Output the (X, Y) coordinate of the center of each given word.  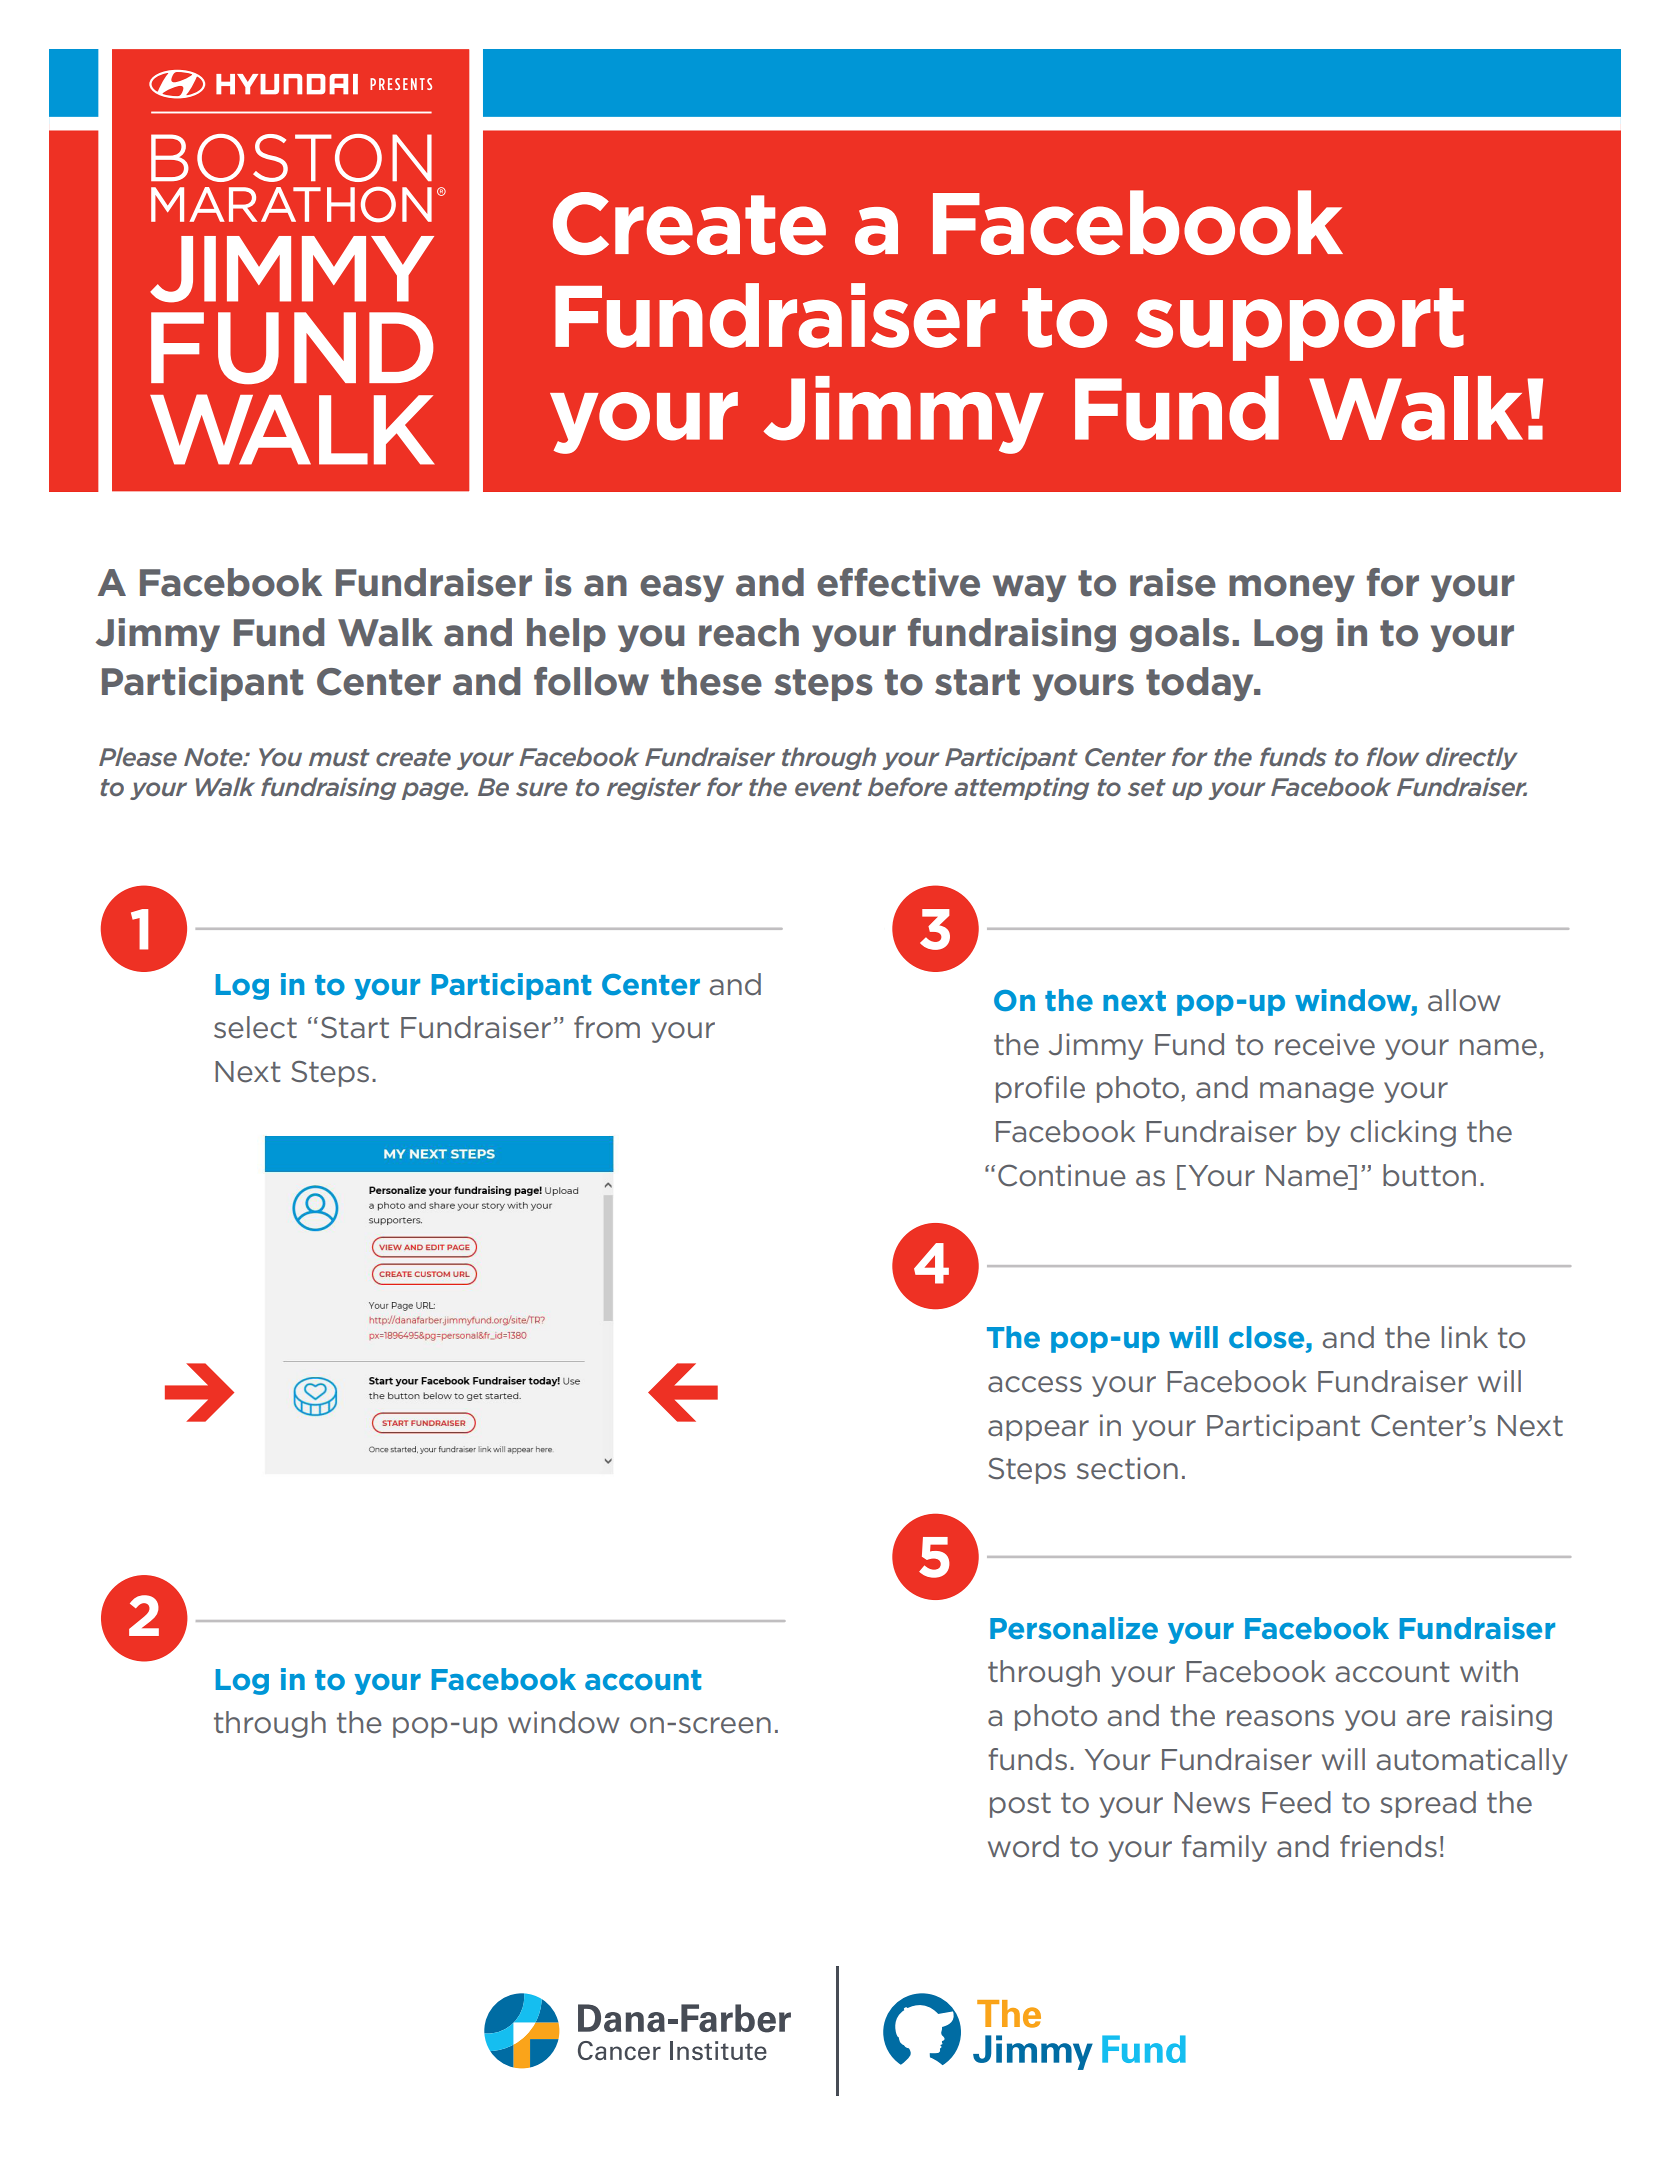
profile (1040, 1089)
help (566, 635)
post (1020, 1805)
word (1023, 1846)
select (255, 1027)
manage (1317, 1092)
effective (898, 582)
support (1299, 324)
